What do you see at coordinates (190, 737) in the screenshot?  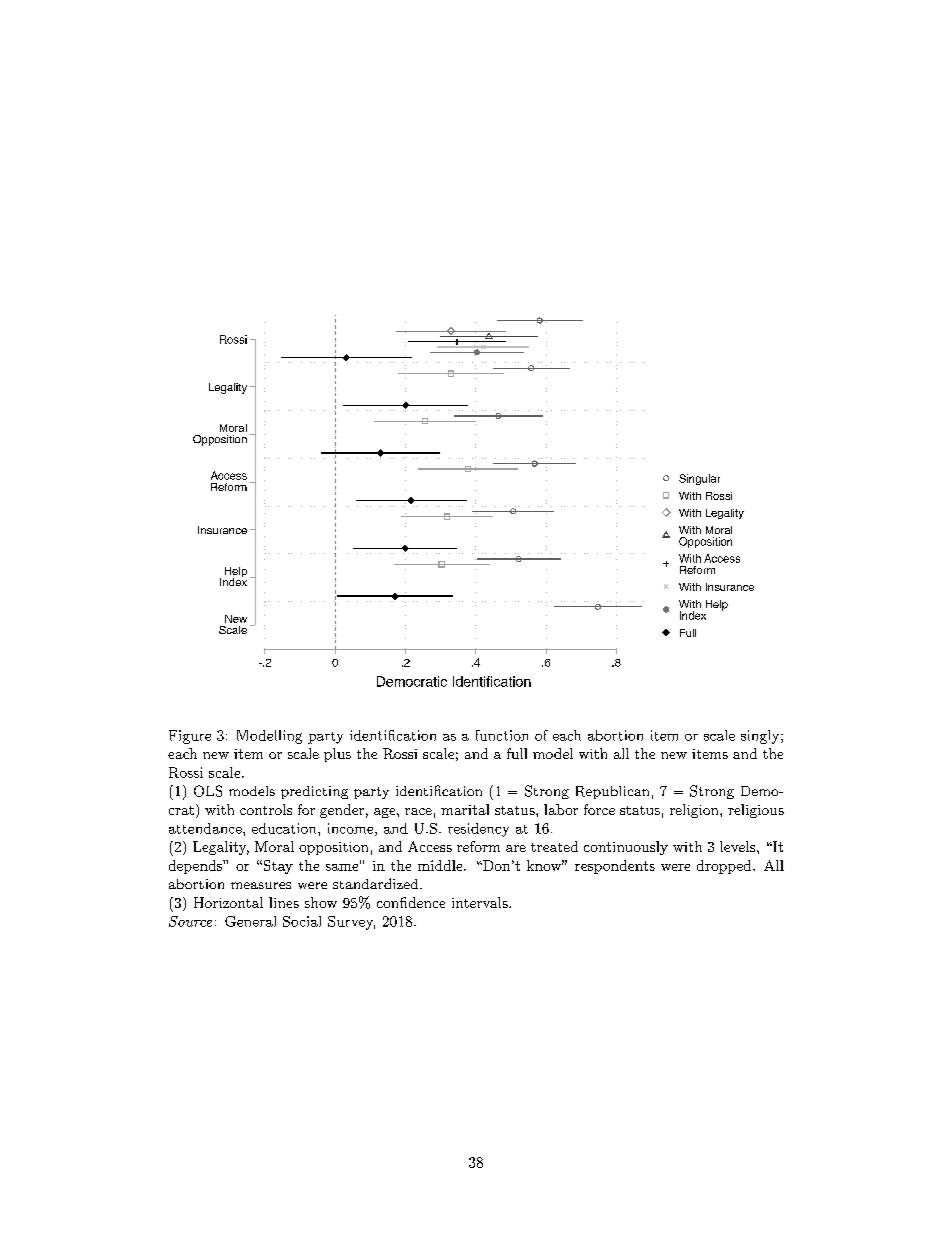 I see `Figure` at bounding box center [190, 737].
